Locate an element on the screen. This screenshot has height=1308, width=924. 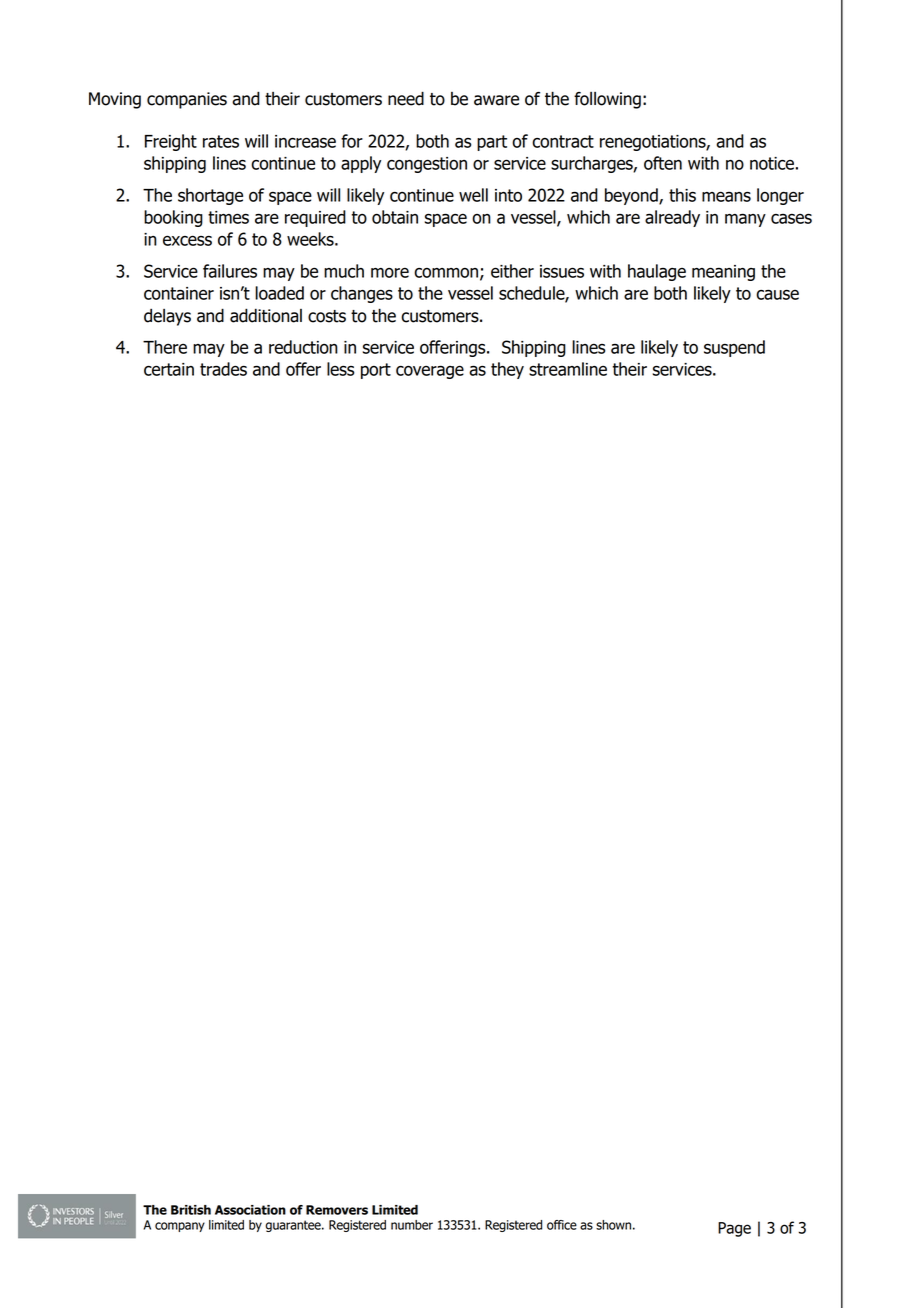
often is located at coordinates (663, 163).
